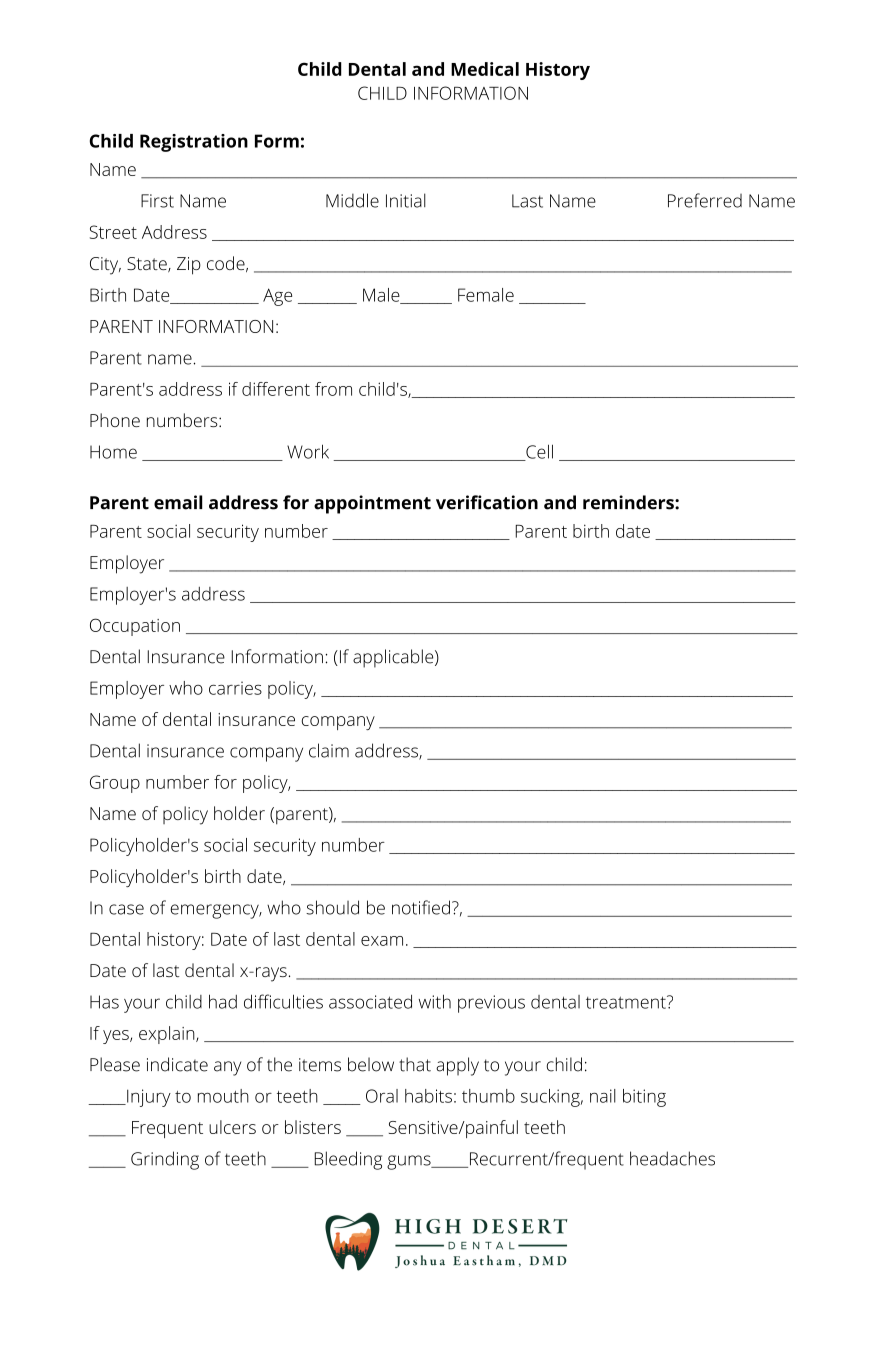 The width and height of the page is (887, 1372). What do you see at coordinates (705, 200) in the page?
I see `Preferred` at bounding box center [705, 200].
